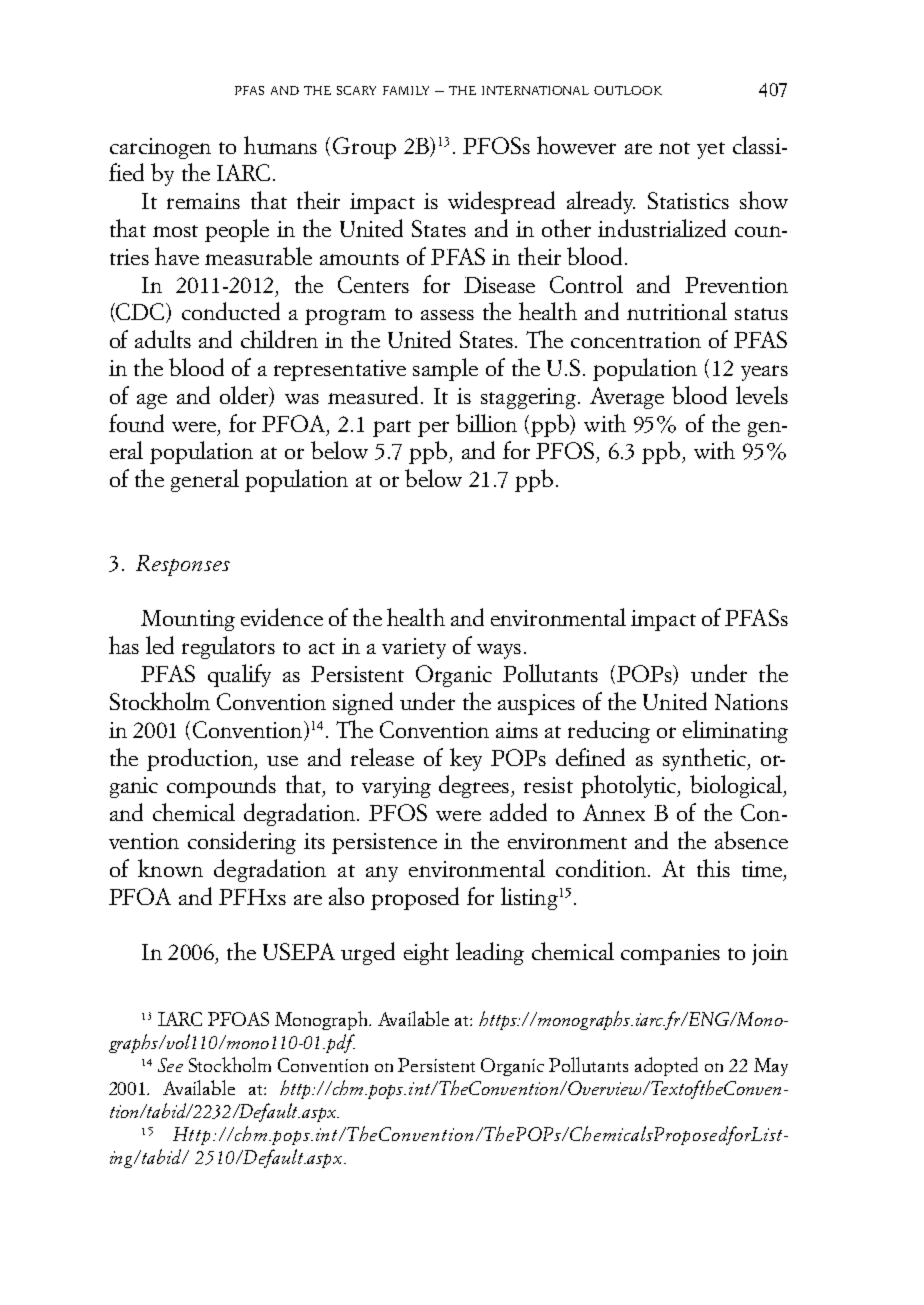  Describe the element at coordinates (426, 953) in the screenshot. I see `eight` at that location.
